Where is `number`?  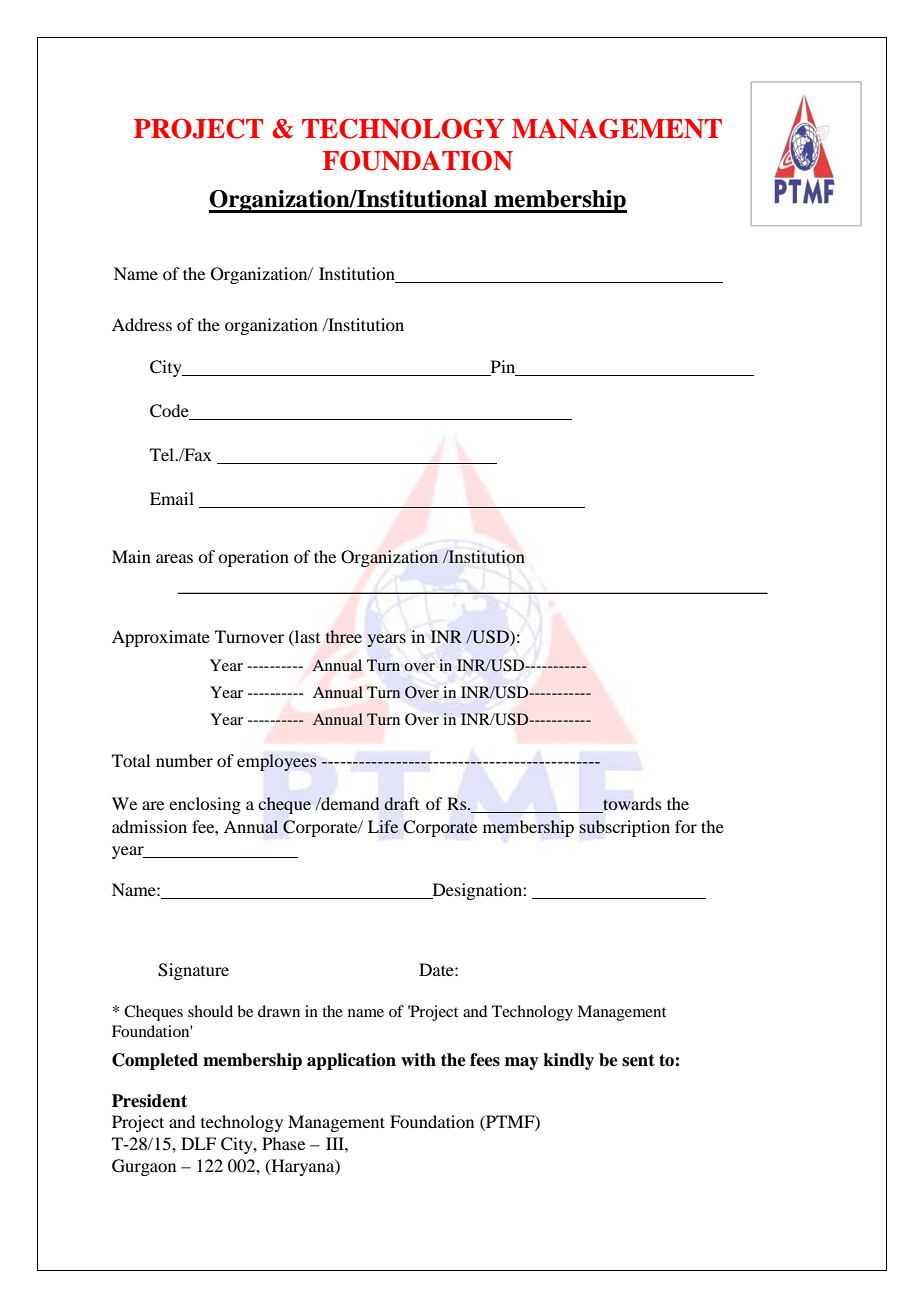 number is located at coordinates (184, 760).
